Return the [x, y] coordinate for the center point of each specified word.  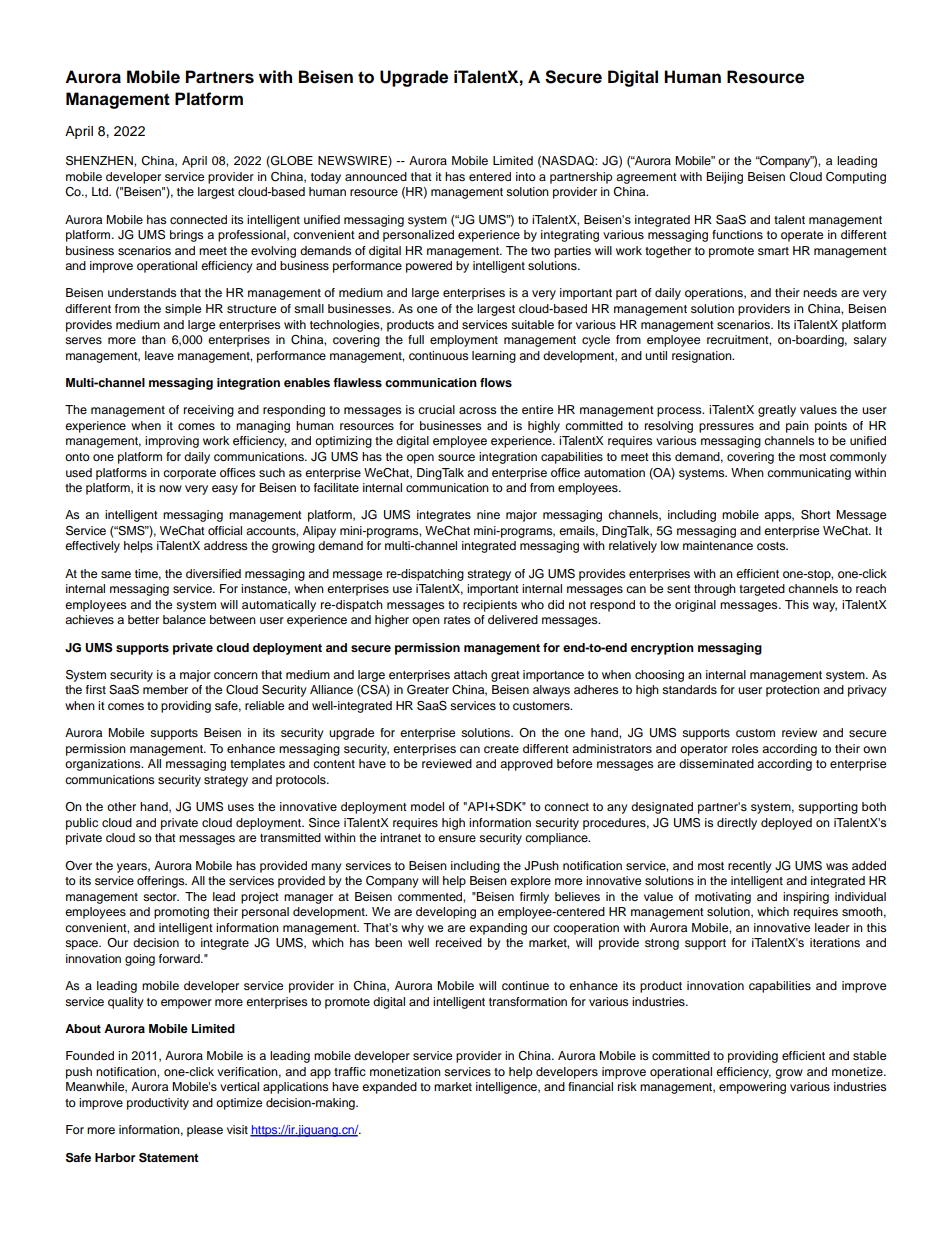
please [205, 1131]
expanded [389, 1088]
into [526, 176]
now [170, 488]
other [121, 806]
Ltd [101, 191]
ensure [457, 838]
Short [816, 515]
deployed [786, 824]
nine [488, 514]
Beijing [724, 178]
